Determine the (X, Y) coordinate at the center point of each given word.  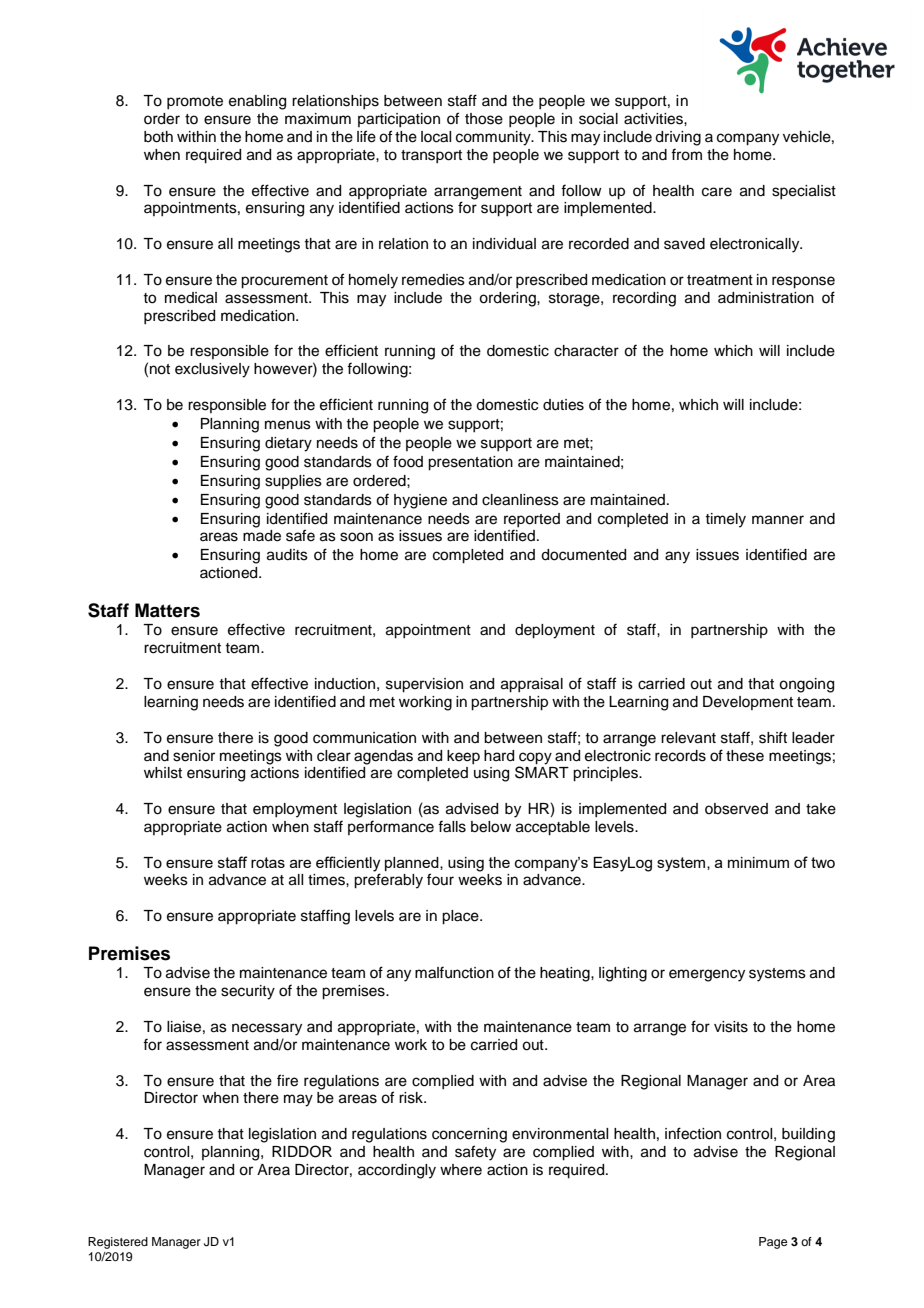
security (248, 992)
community (494, 138)
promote (195, 102)
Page (773, 1243)
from (686, 154)
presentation (470, 463)
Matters (167, 610)
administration (766, 298)
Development (748, 703)
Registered (118, 1243)
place (461, 917)
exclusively (212, 370)
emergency (707, 975)
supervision (424, 685)
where (461, 1170)
